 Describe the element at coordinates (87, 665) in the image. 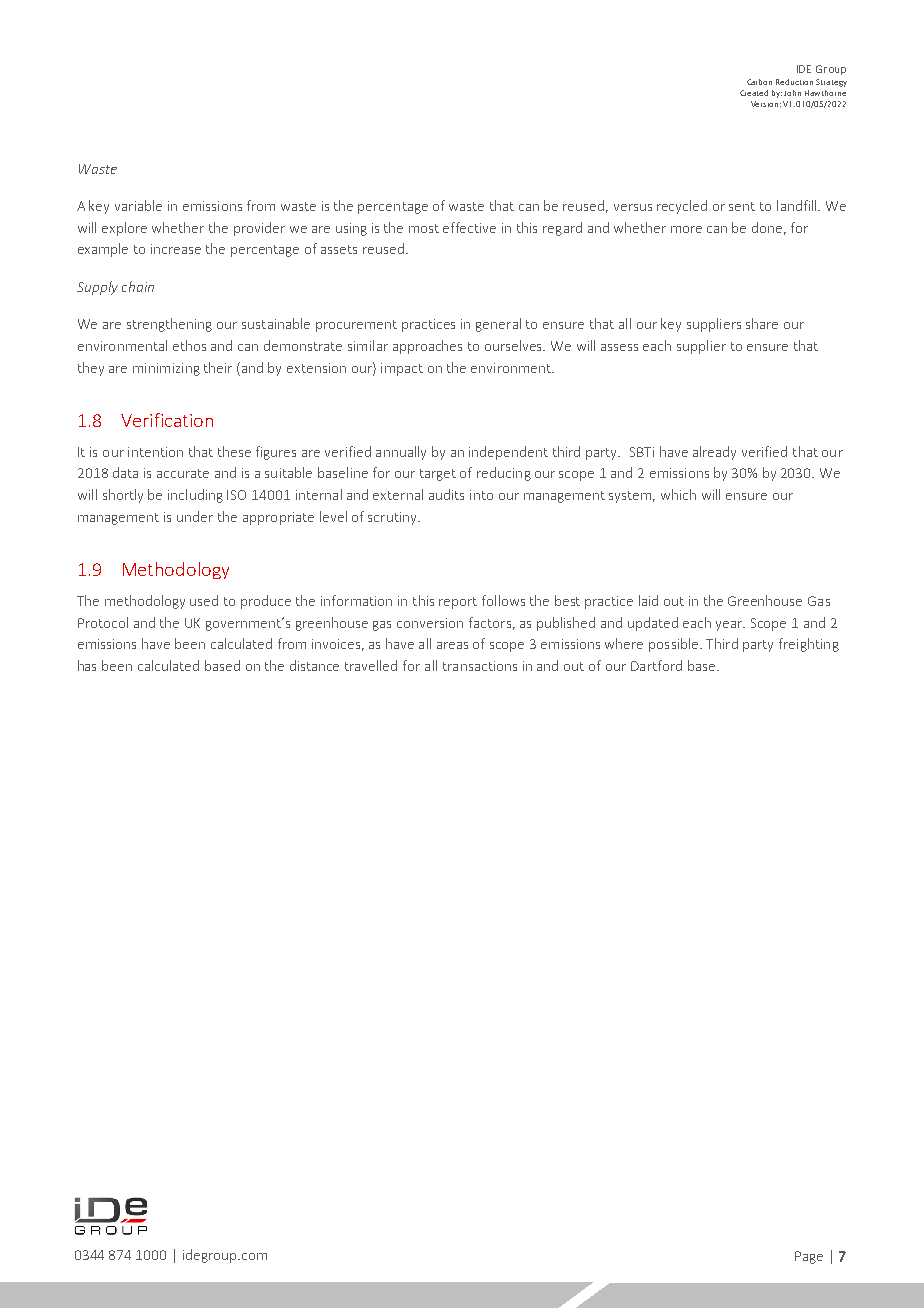

I see `has` at that location.
